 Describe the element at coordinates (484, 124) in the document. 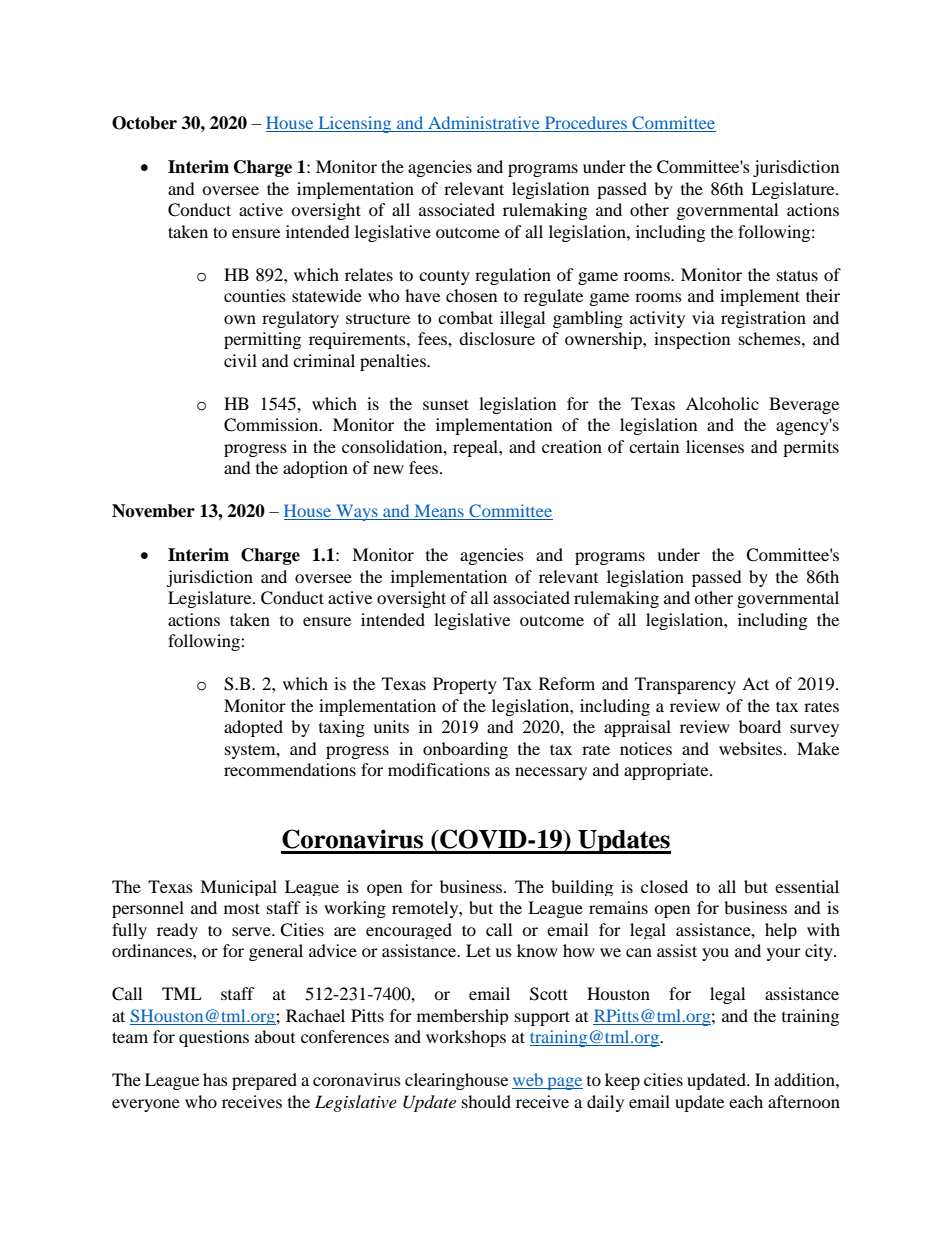

I see `Administrative` at that location.
